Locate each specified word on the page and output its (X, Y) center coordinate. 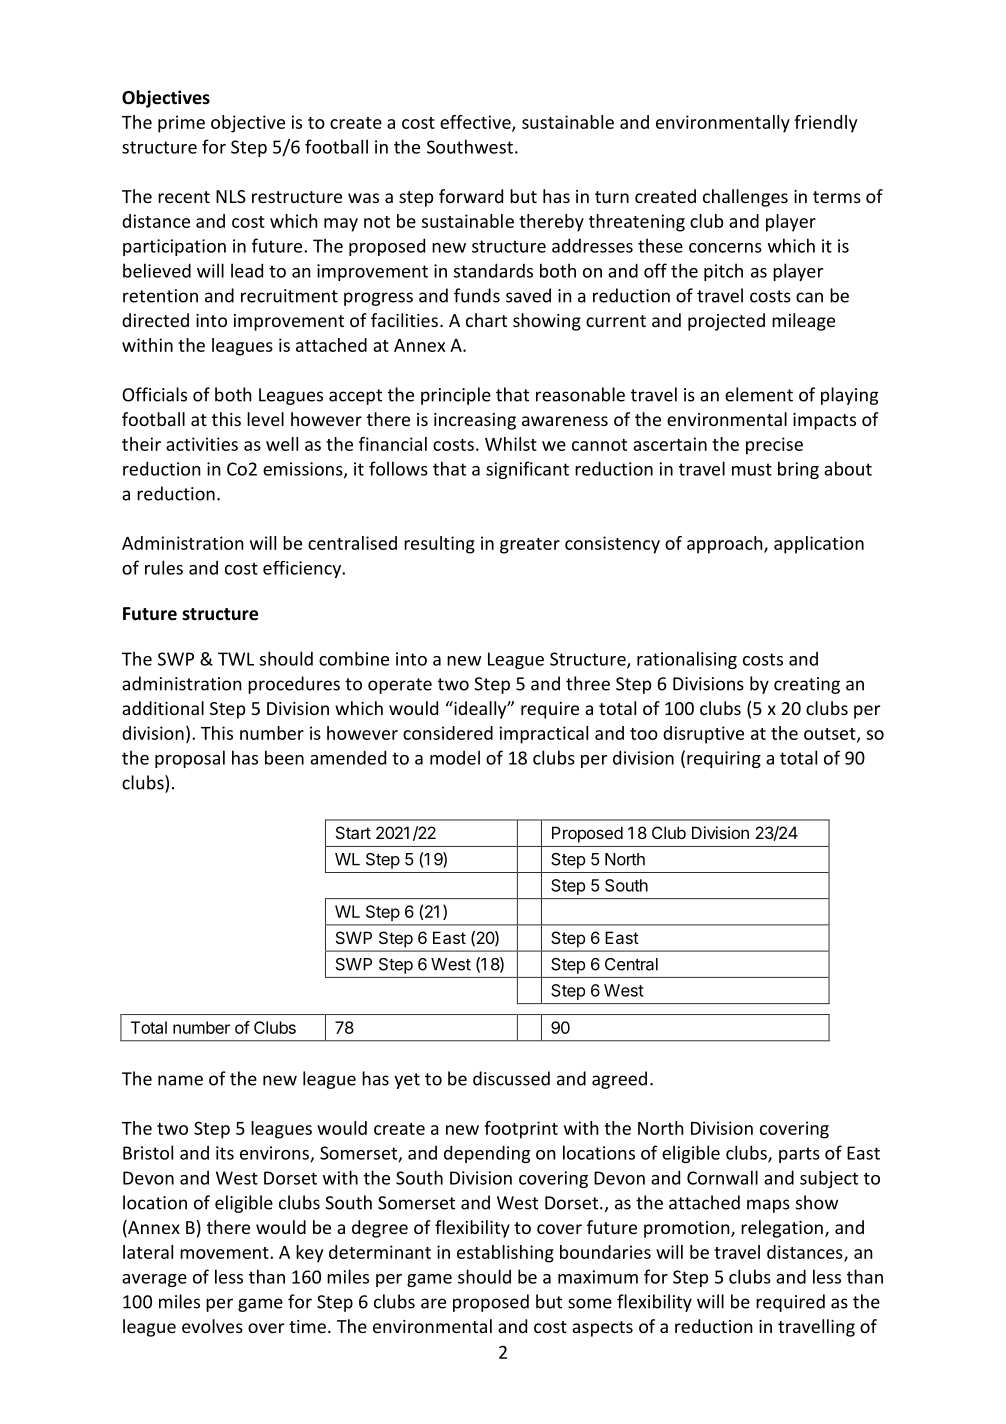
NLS (231, 196)
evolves (212, 1326)
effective (476, 123)
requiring (724, 759)
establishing (505, 1254)
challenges (745, 198)
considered (448, 733)
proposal (190, 759)
